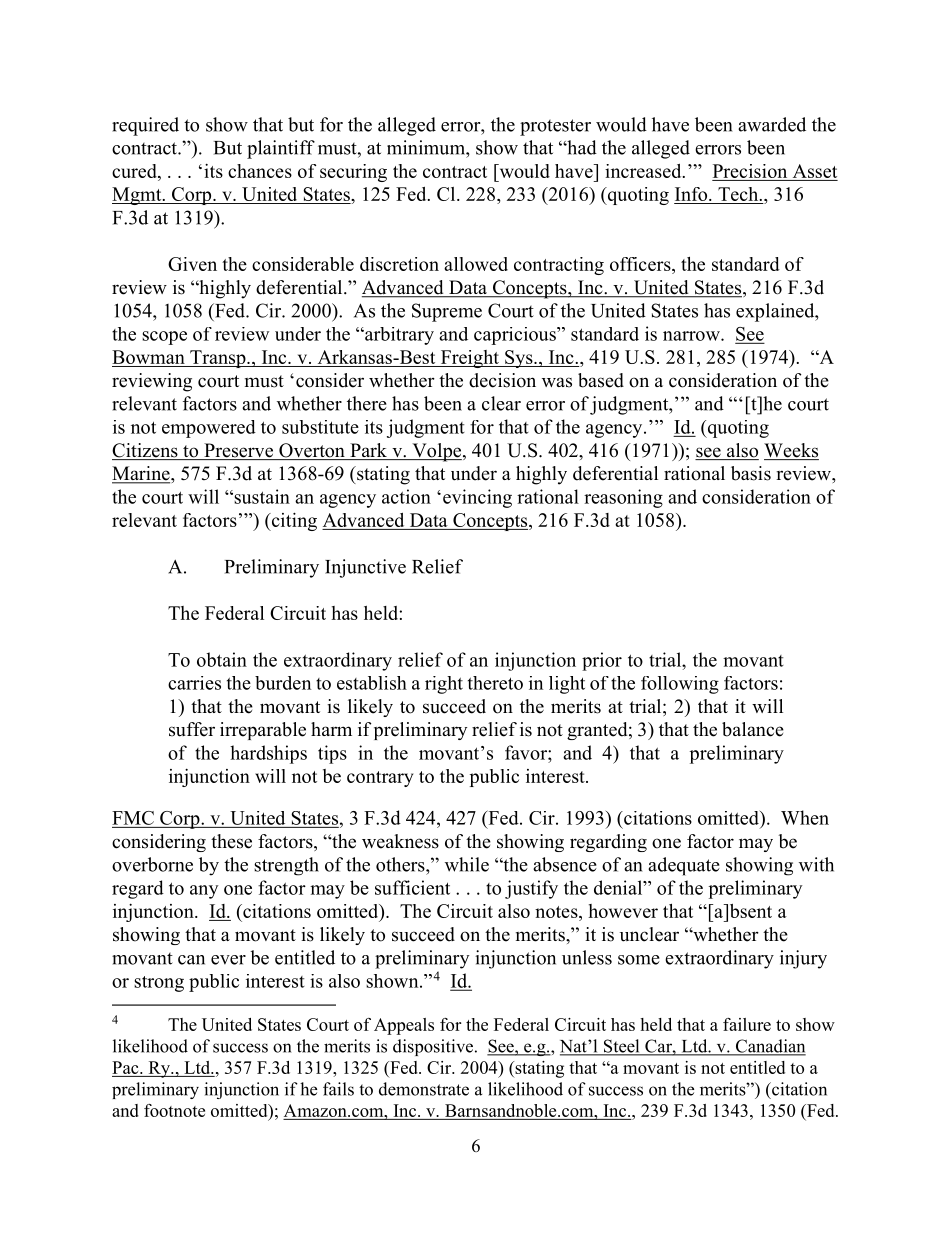 The height and width of the screenshot is (1233, 952). What do you see at coordinates (680, 685) in the screenshot?
I see `following` at bounding box center [680, 685].
